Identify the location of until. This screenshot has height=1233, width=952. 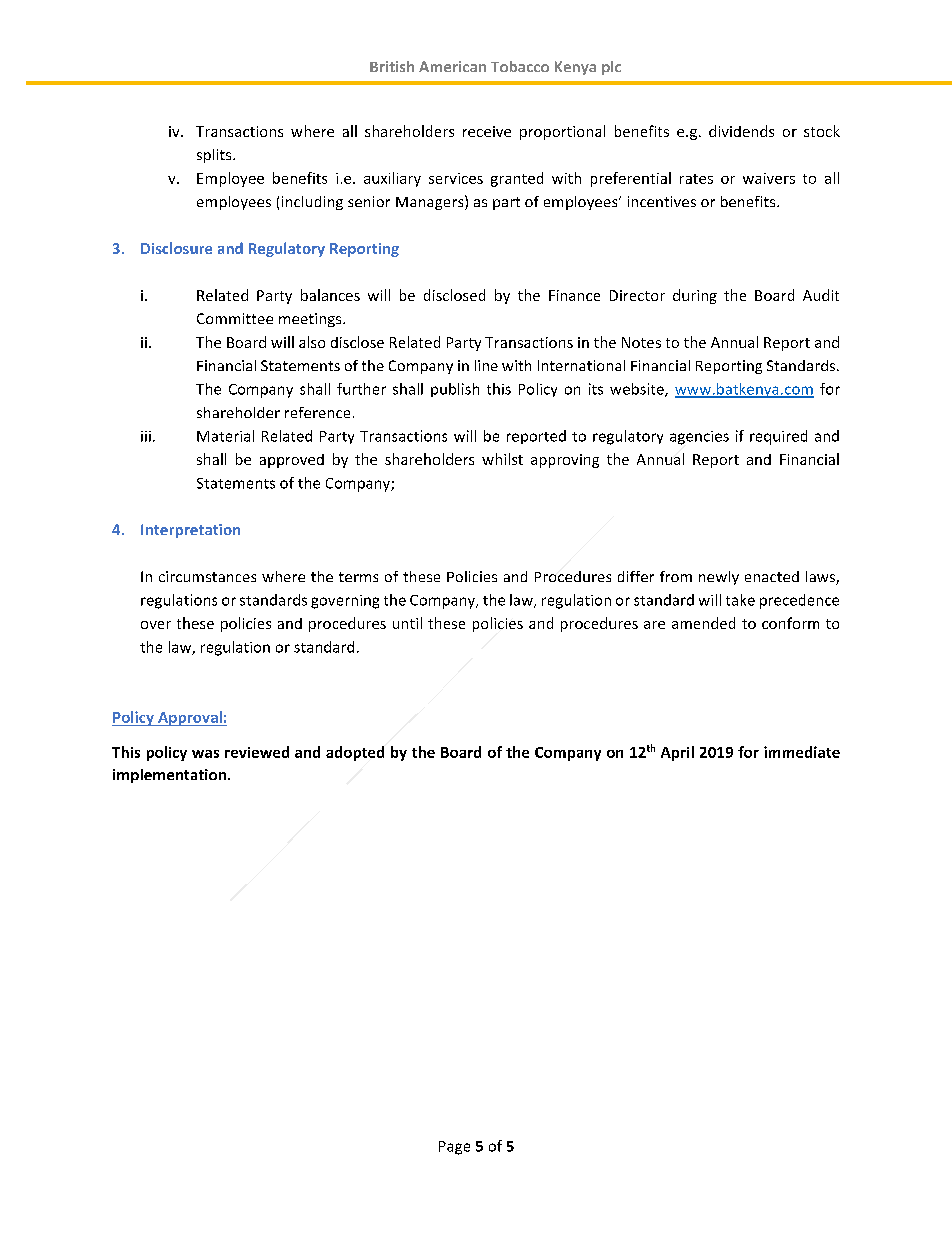
(407, 623).
